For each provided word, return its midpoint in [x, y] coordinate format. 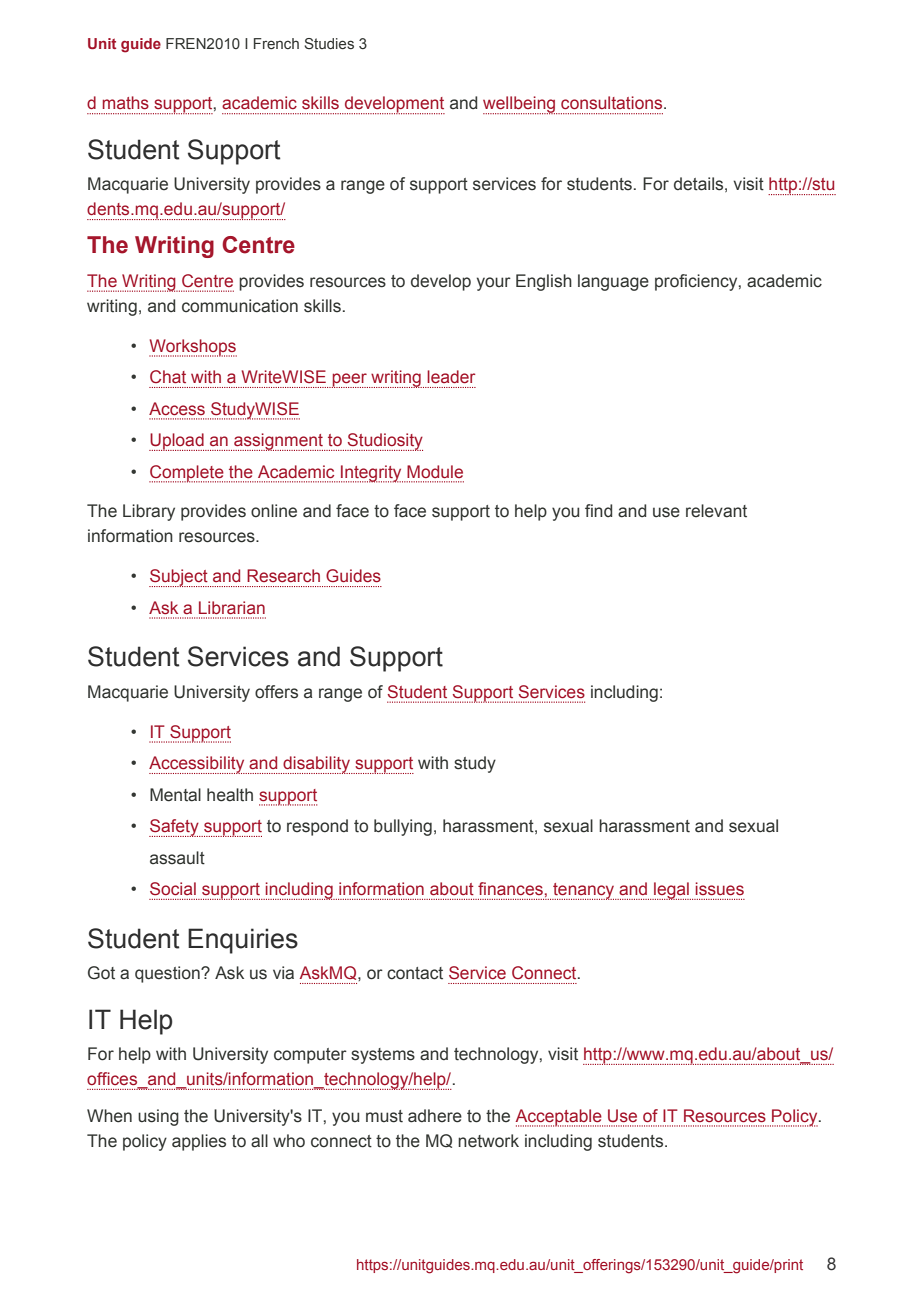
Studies [329, 43]
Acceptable [559, 1118]
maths [126, 103]
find [598, 510]
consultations [613, 102]
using [158, 1117]
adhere [435, 1116]
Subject [179, 578]
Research [283, 575]
